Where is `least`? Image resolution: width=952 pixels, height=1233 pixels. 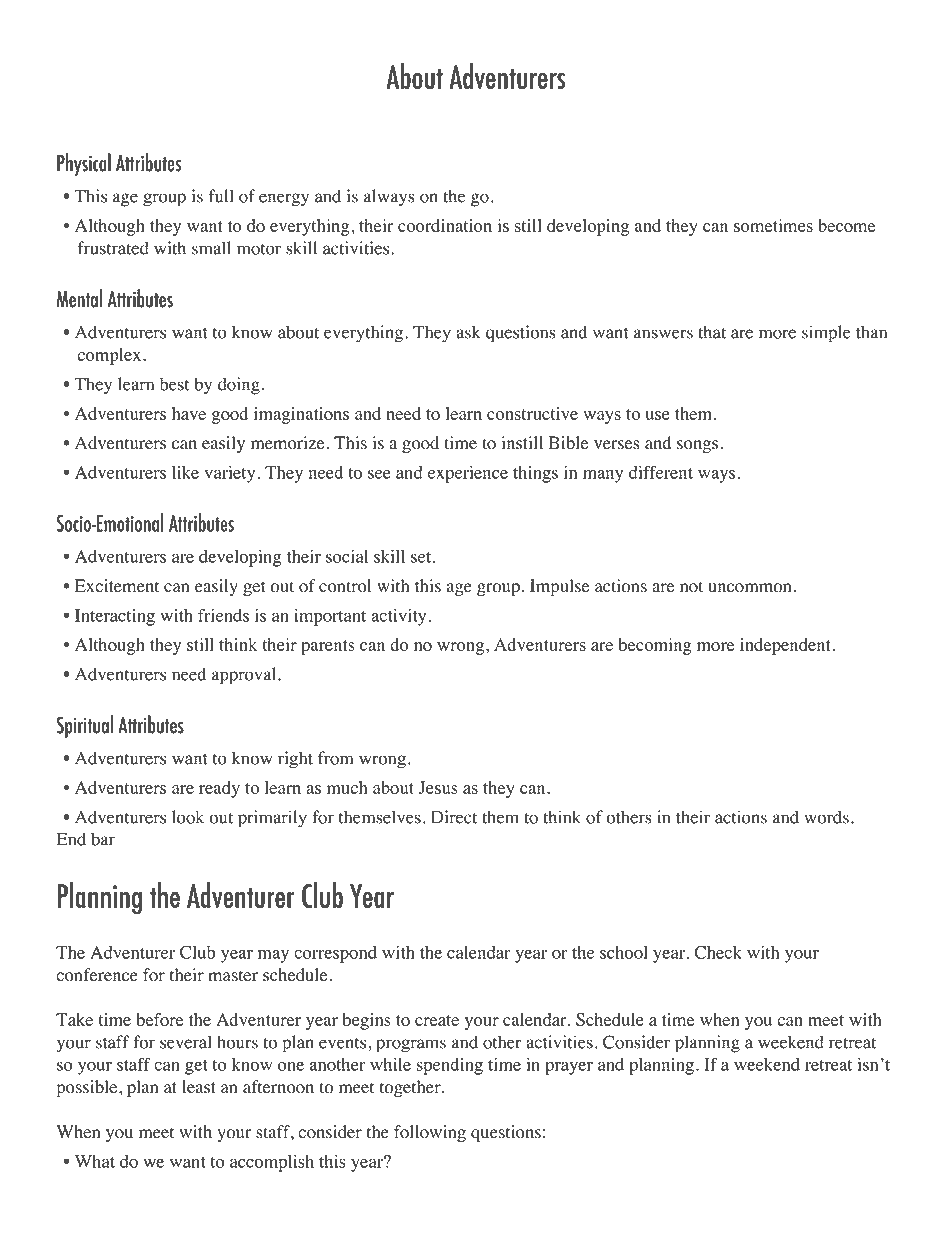
least is located at coordinates (199, 1087).
